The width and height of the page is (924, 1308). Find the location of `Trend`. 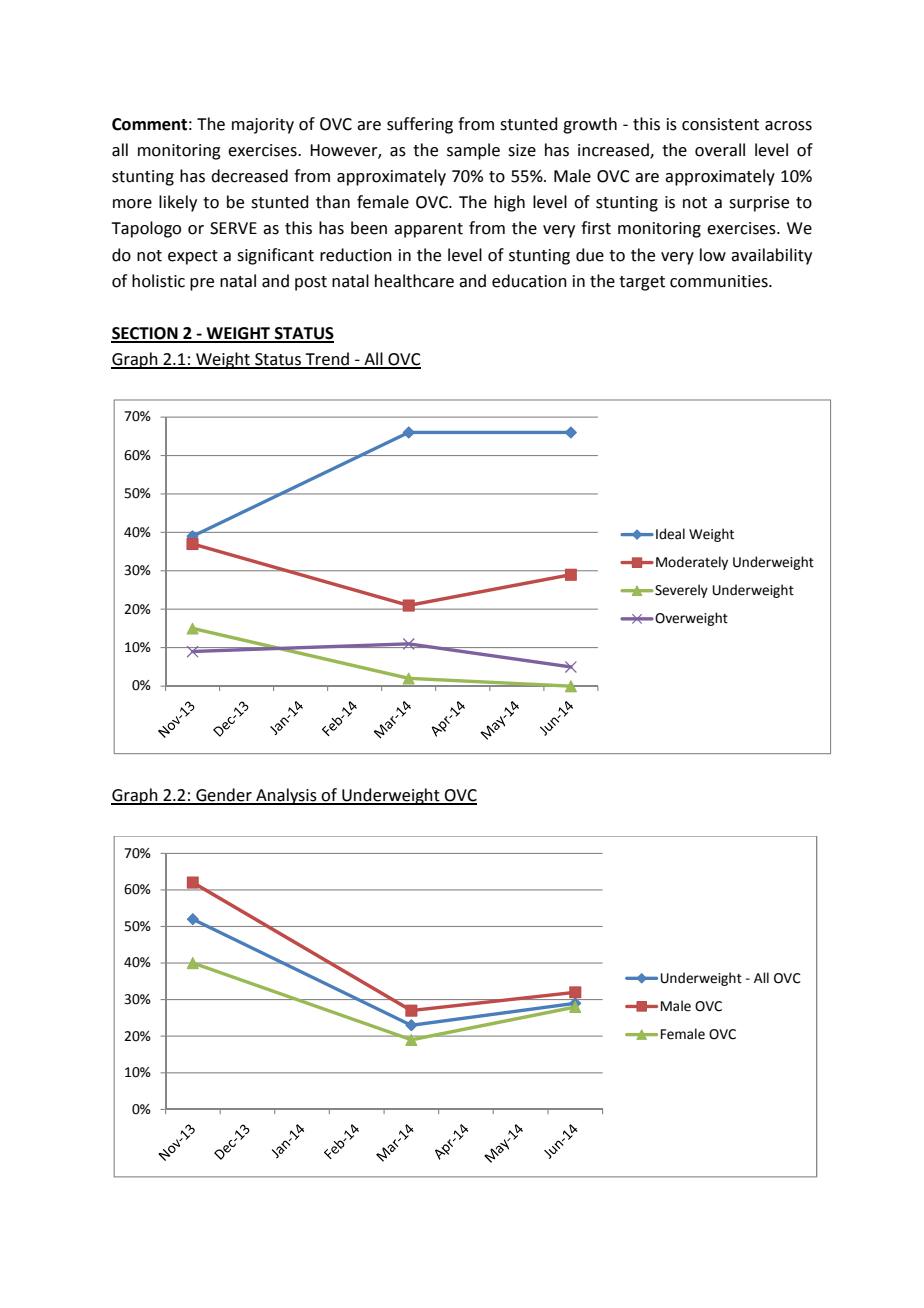

Trend is located at coordinates (327, 360).
